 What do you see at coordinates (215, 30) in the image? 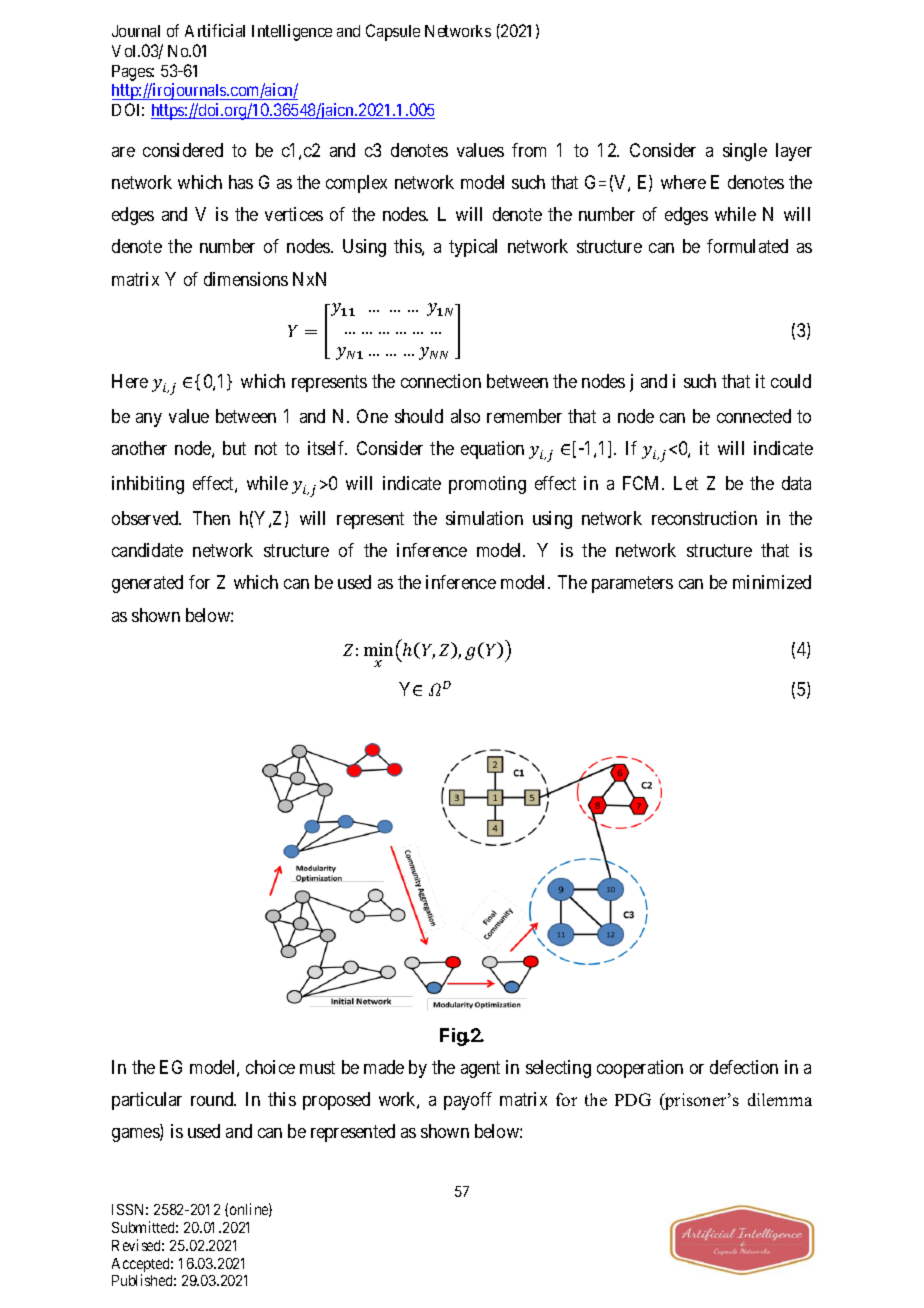
I see `Artificial` at bounding box center [215, 30].
